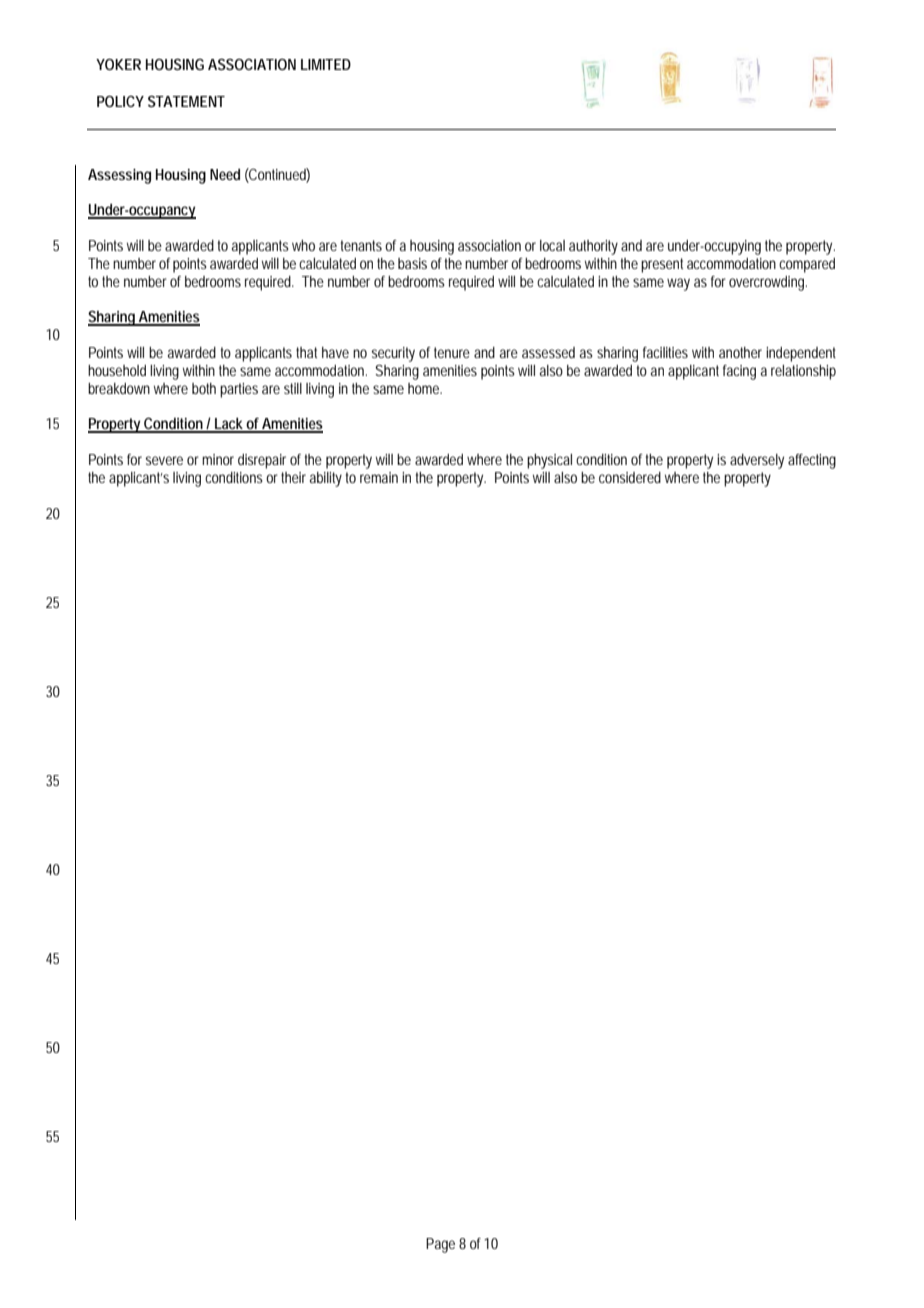 Image resolution: width=924 pixels, height=1308 pixels. Describe the element at coordinates (630, 477) in the page. I see `considered` at that location.
